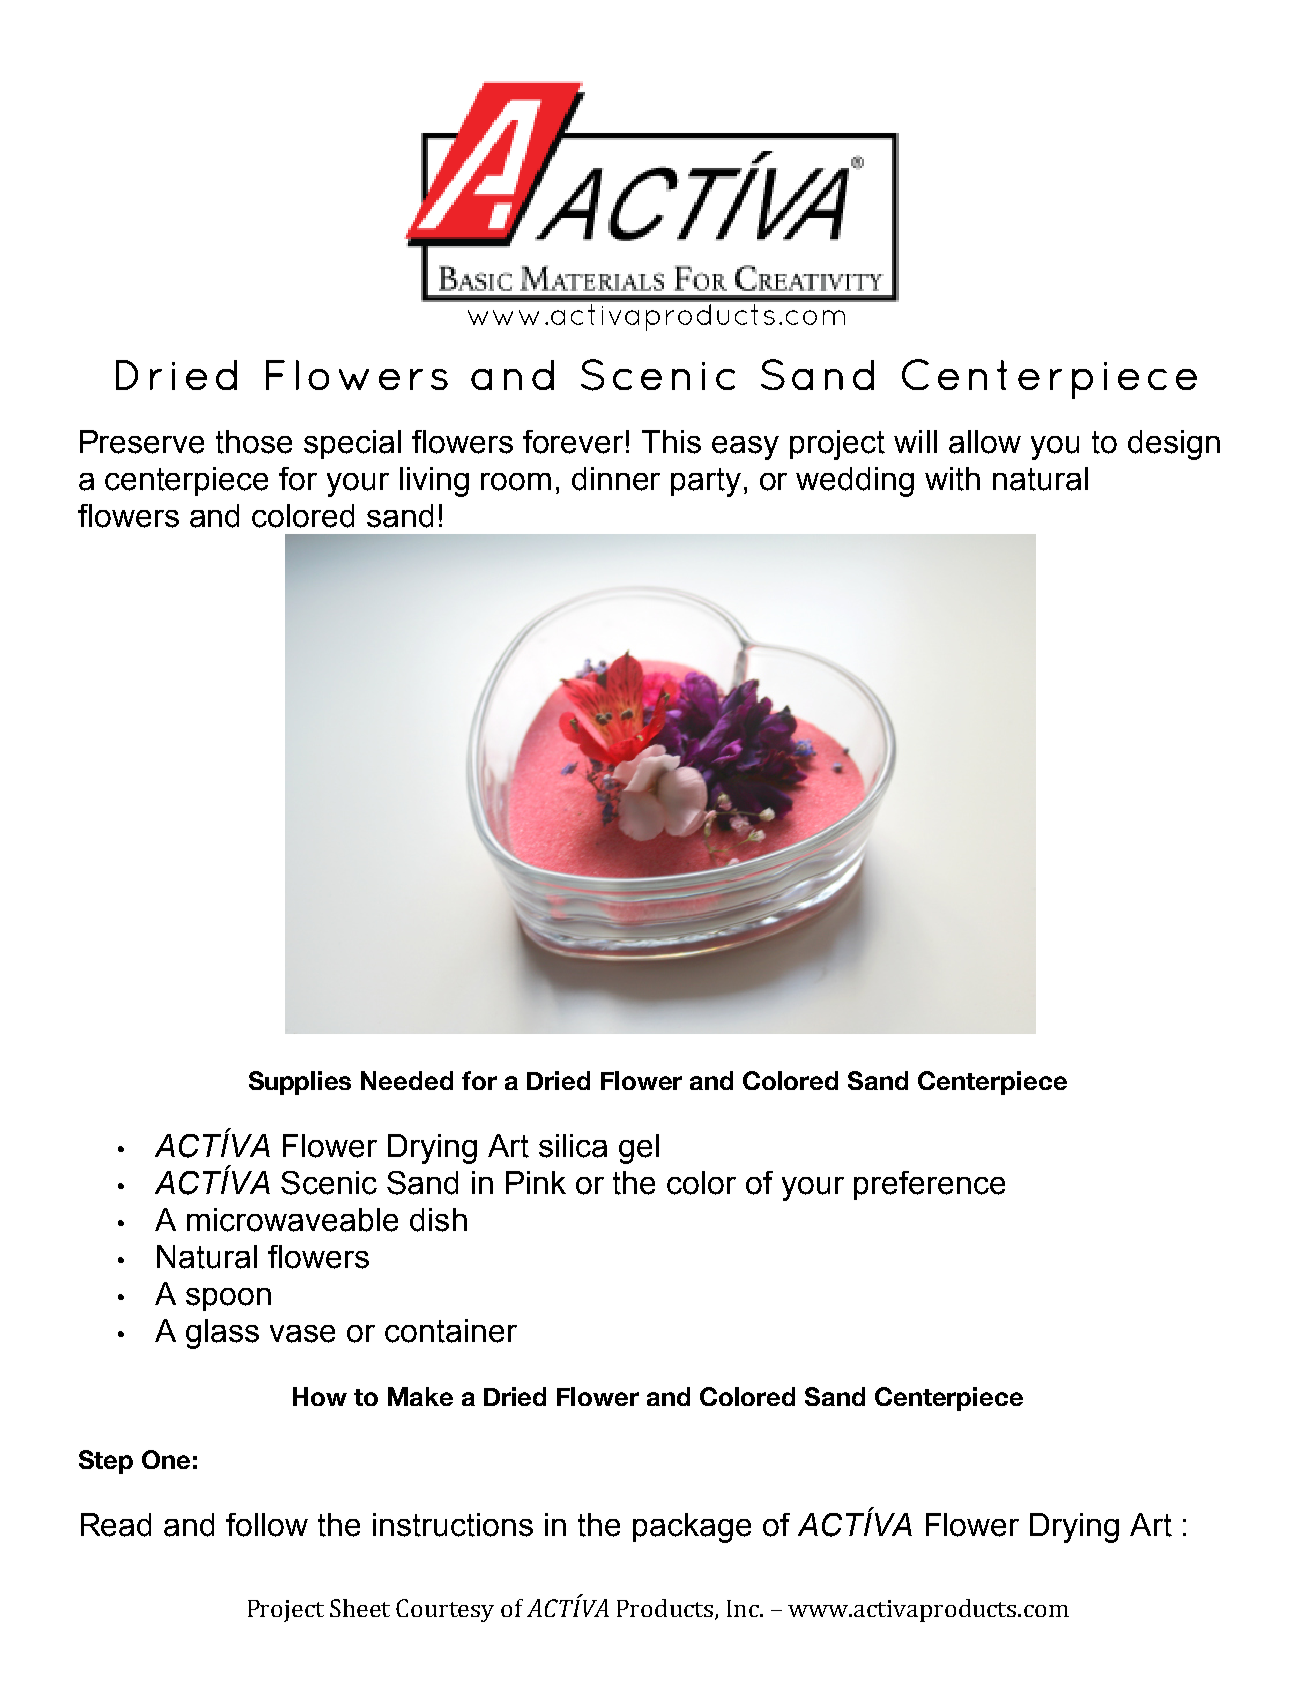  I want to click on dinner, so click(616, 479).
